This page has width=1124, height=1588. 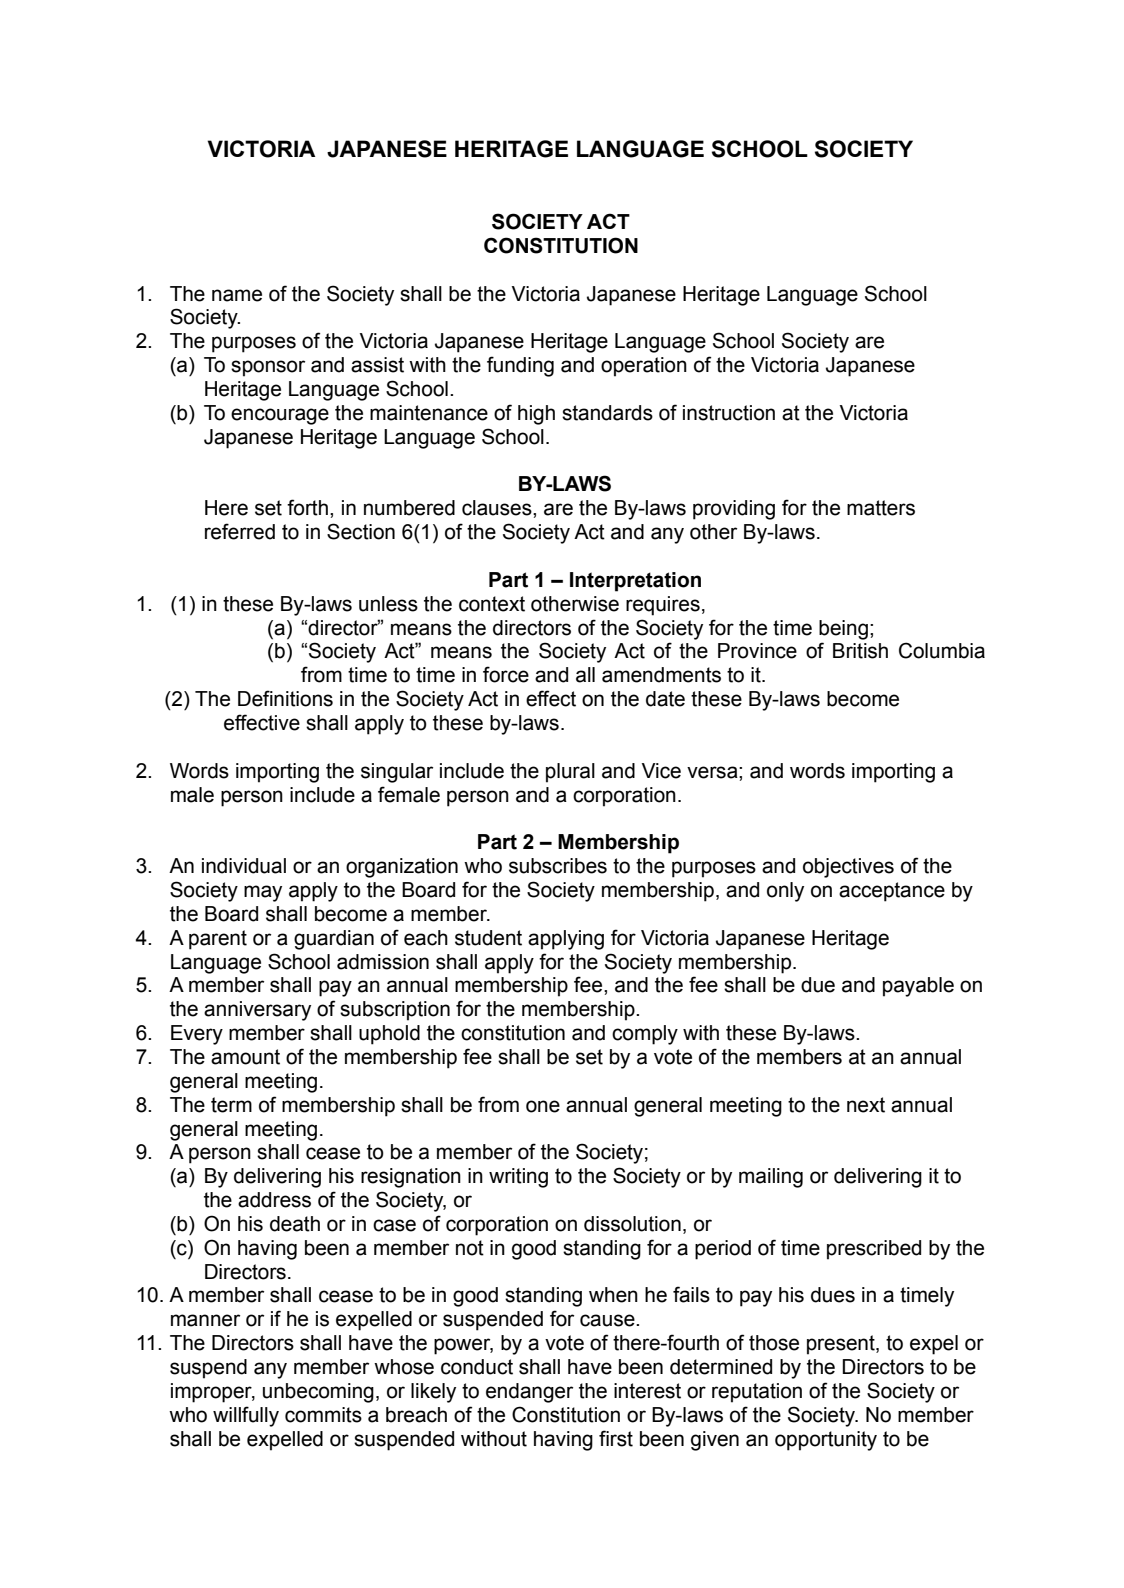 What do you see at coordinates (268, 368) in the page?
I see `sponsor` at bounding box center [268, 368].
